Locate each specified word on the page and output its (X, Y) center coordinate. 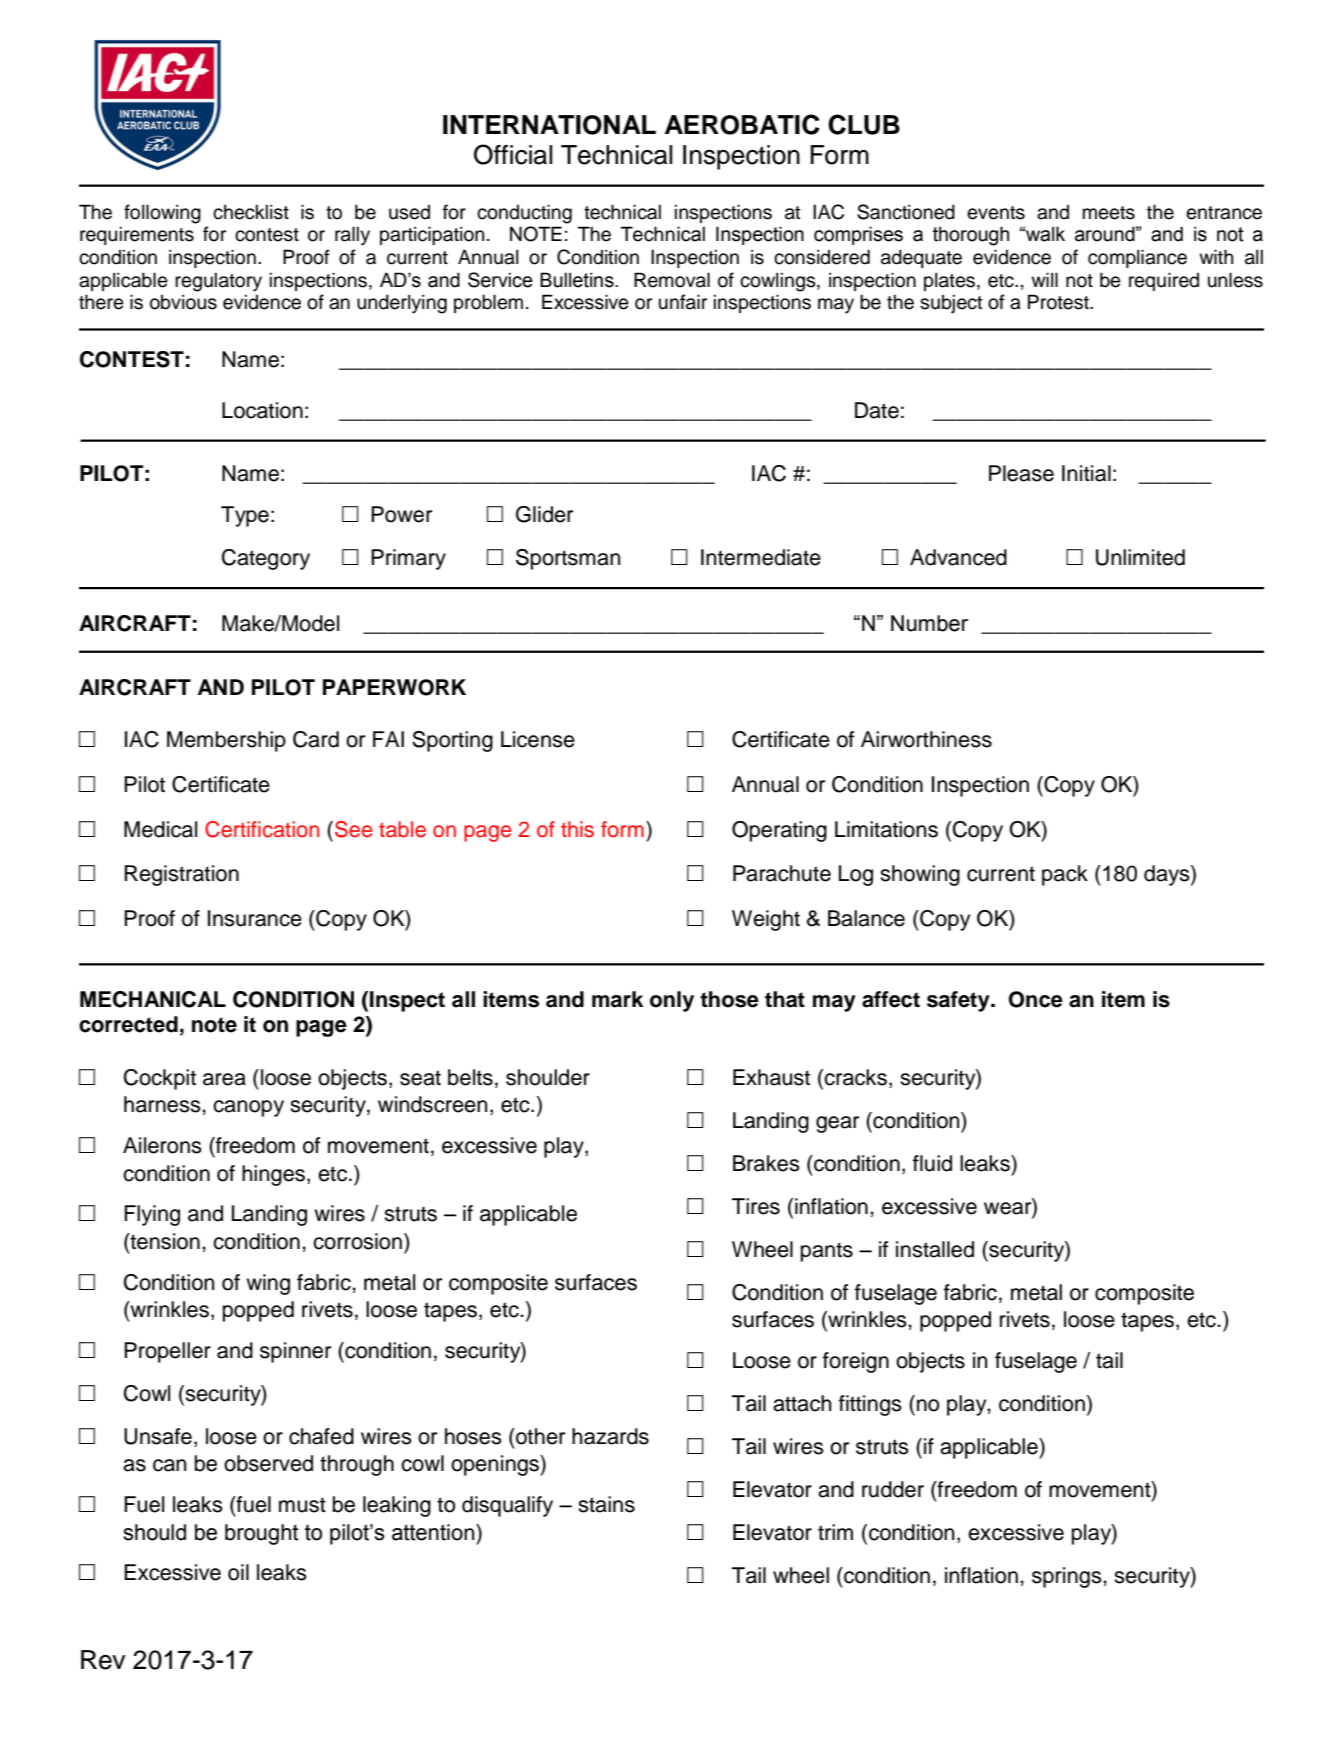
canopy (248, 1108)
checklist (251, 212)
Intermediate (761, 557)
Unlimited (1140, 557)
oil (238, 1572)
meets (1109, 213)
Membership (226, 741)
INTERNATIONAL (549, 125)
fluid (932, 1163)
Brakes (766, 1163)
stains (606, 1504)
